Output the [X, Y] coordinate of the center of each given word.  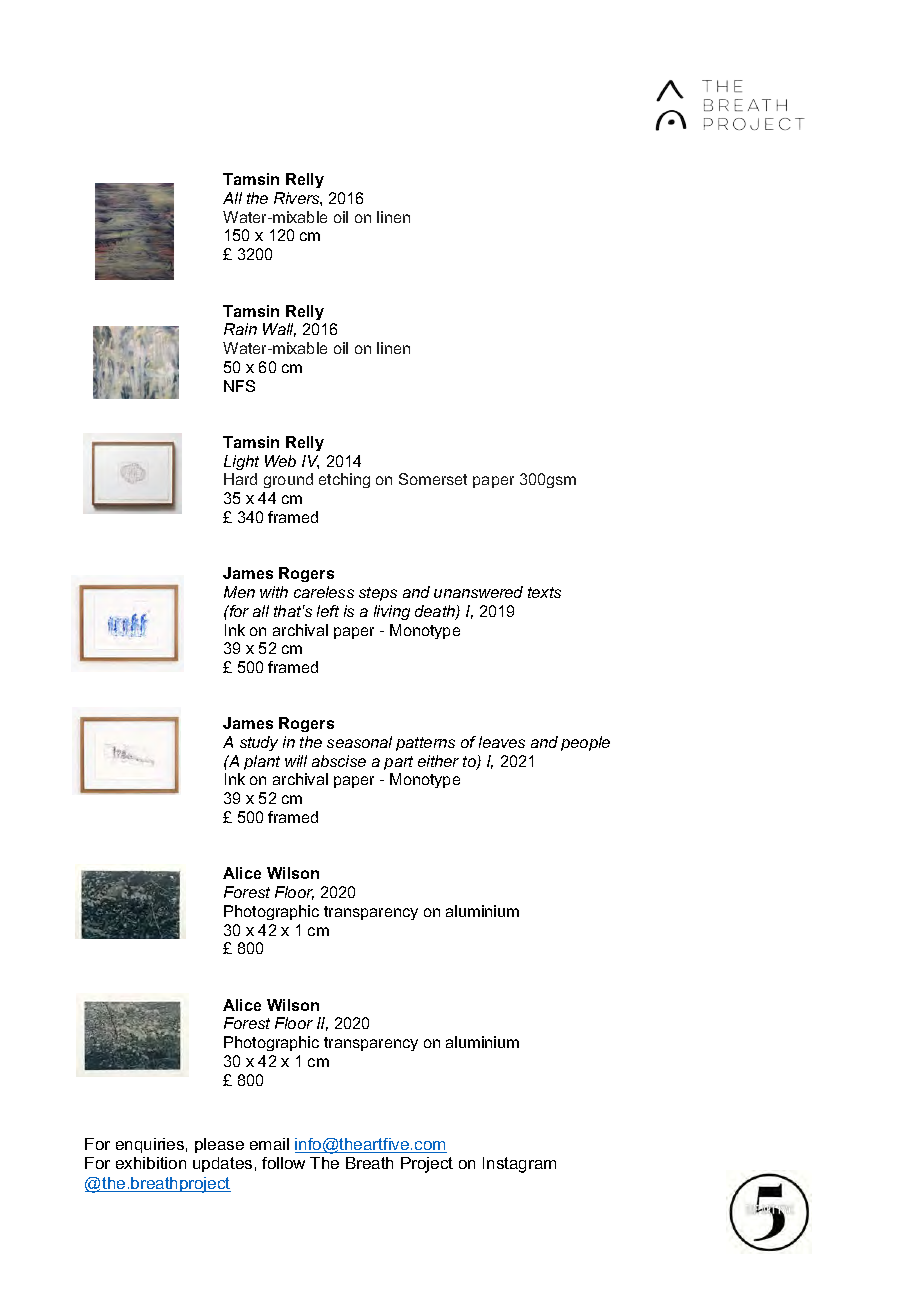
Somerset [433, 479]
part [398, 763]
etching [344, 480]
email [269, 1144]
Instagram [519, 1165]
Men [239, 592]
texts [544, 592]
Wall [279, 330]
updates [222, 1164]
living [392, 612]
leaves [502, 742]
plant [262, 762]
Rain [240, 329]
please [219, 1145]
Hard [240, 479]
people [585, 743]
